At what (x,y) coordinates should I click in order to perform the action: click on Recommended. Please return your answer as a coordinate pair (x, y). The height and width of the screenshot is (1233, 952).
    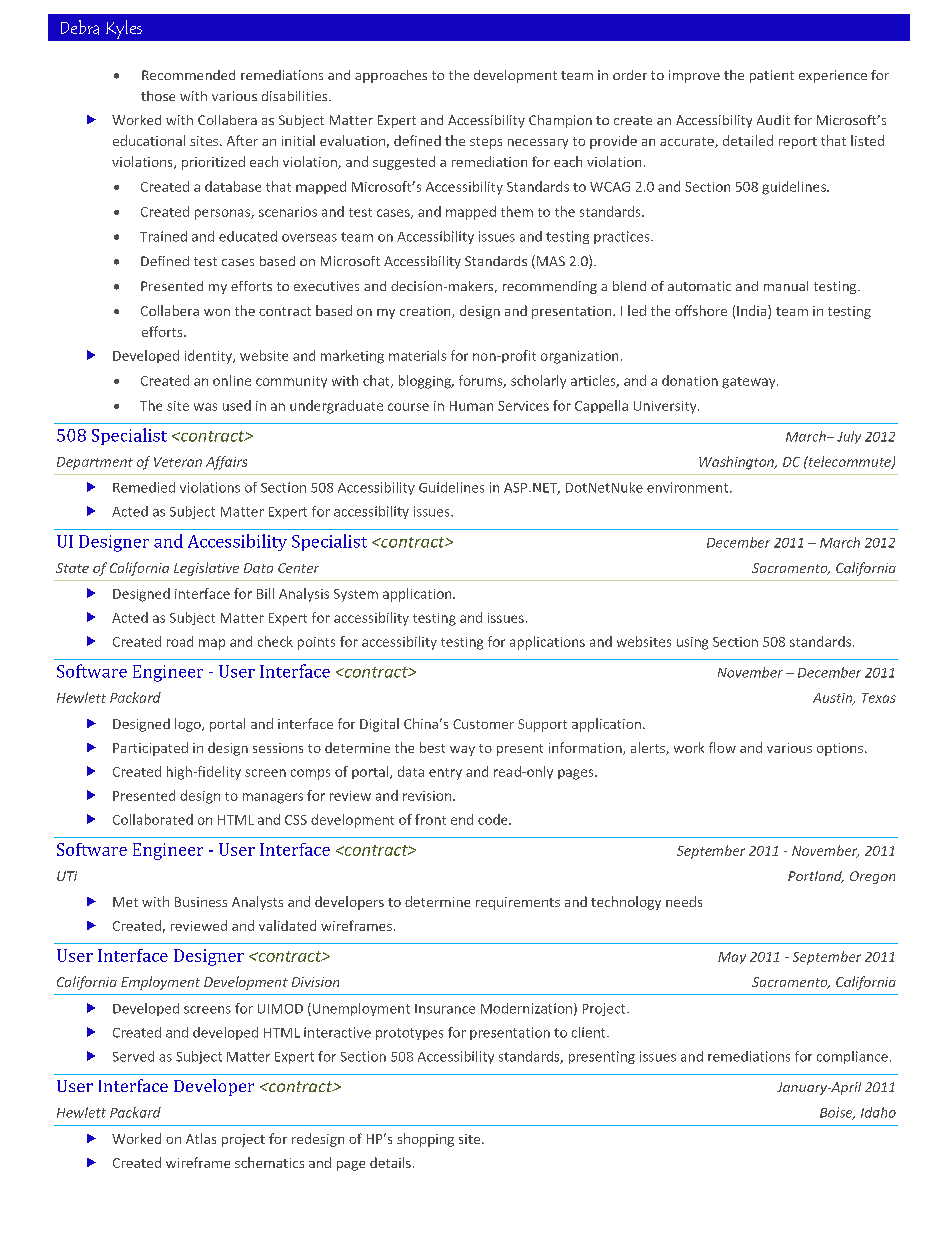
    Looking at the image, I should click on (188, 75).
